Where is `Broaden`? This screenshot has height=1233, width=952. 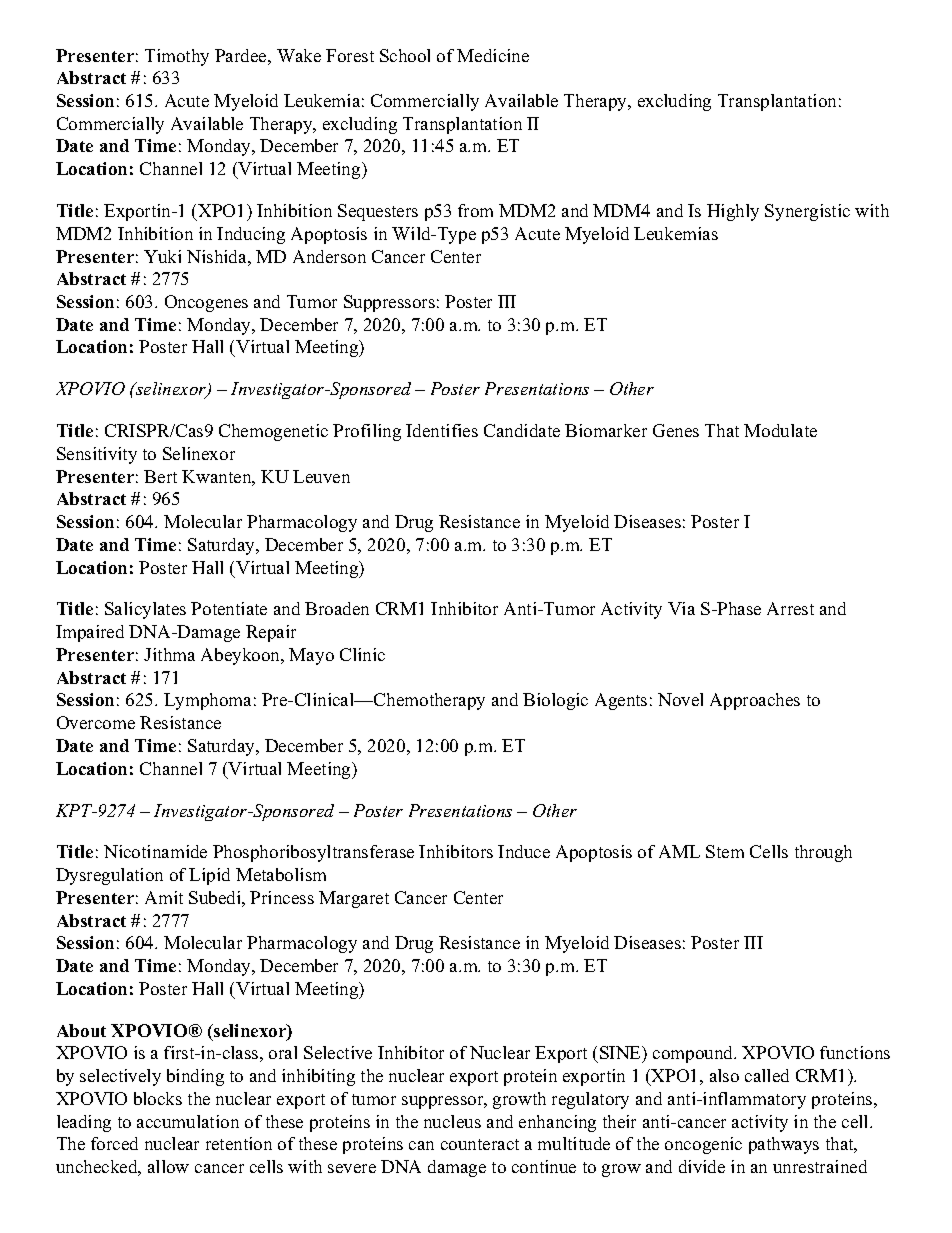
Broaden is located at coordinates (337, 608).
